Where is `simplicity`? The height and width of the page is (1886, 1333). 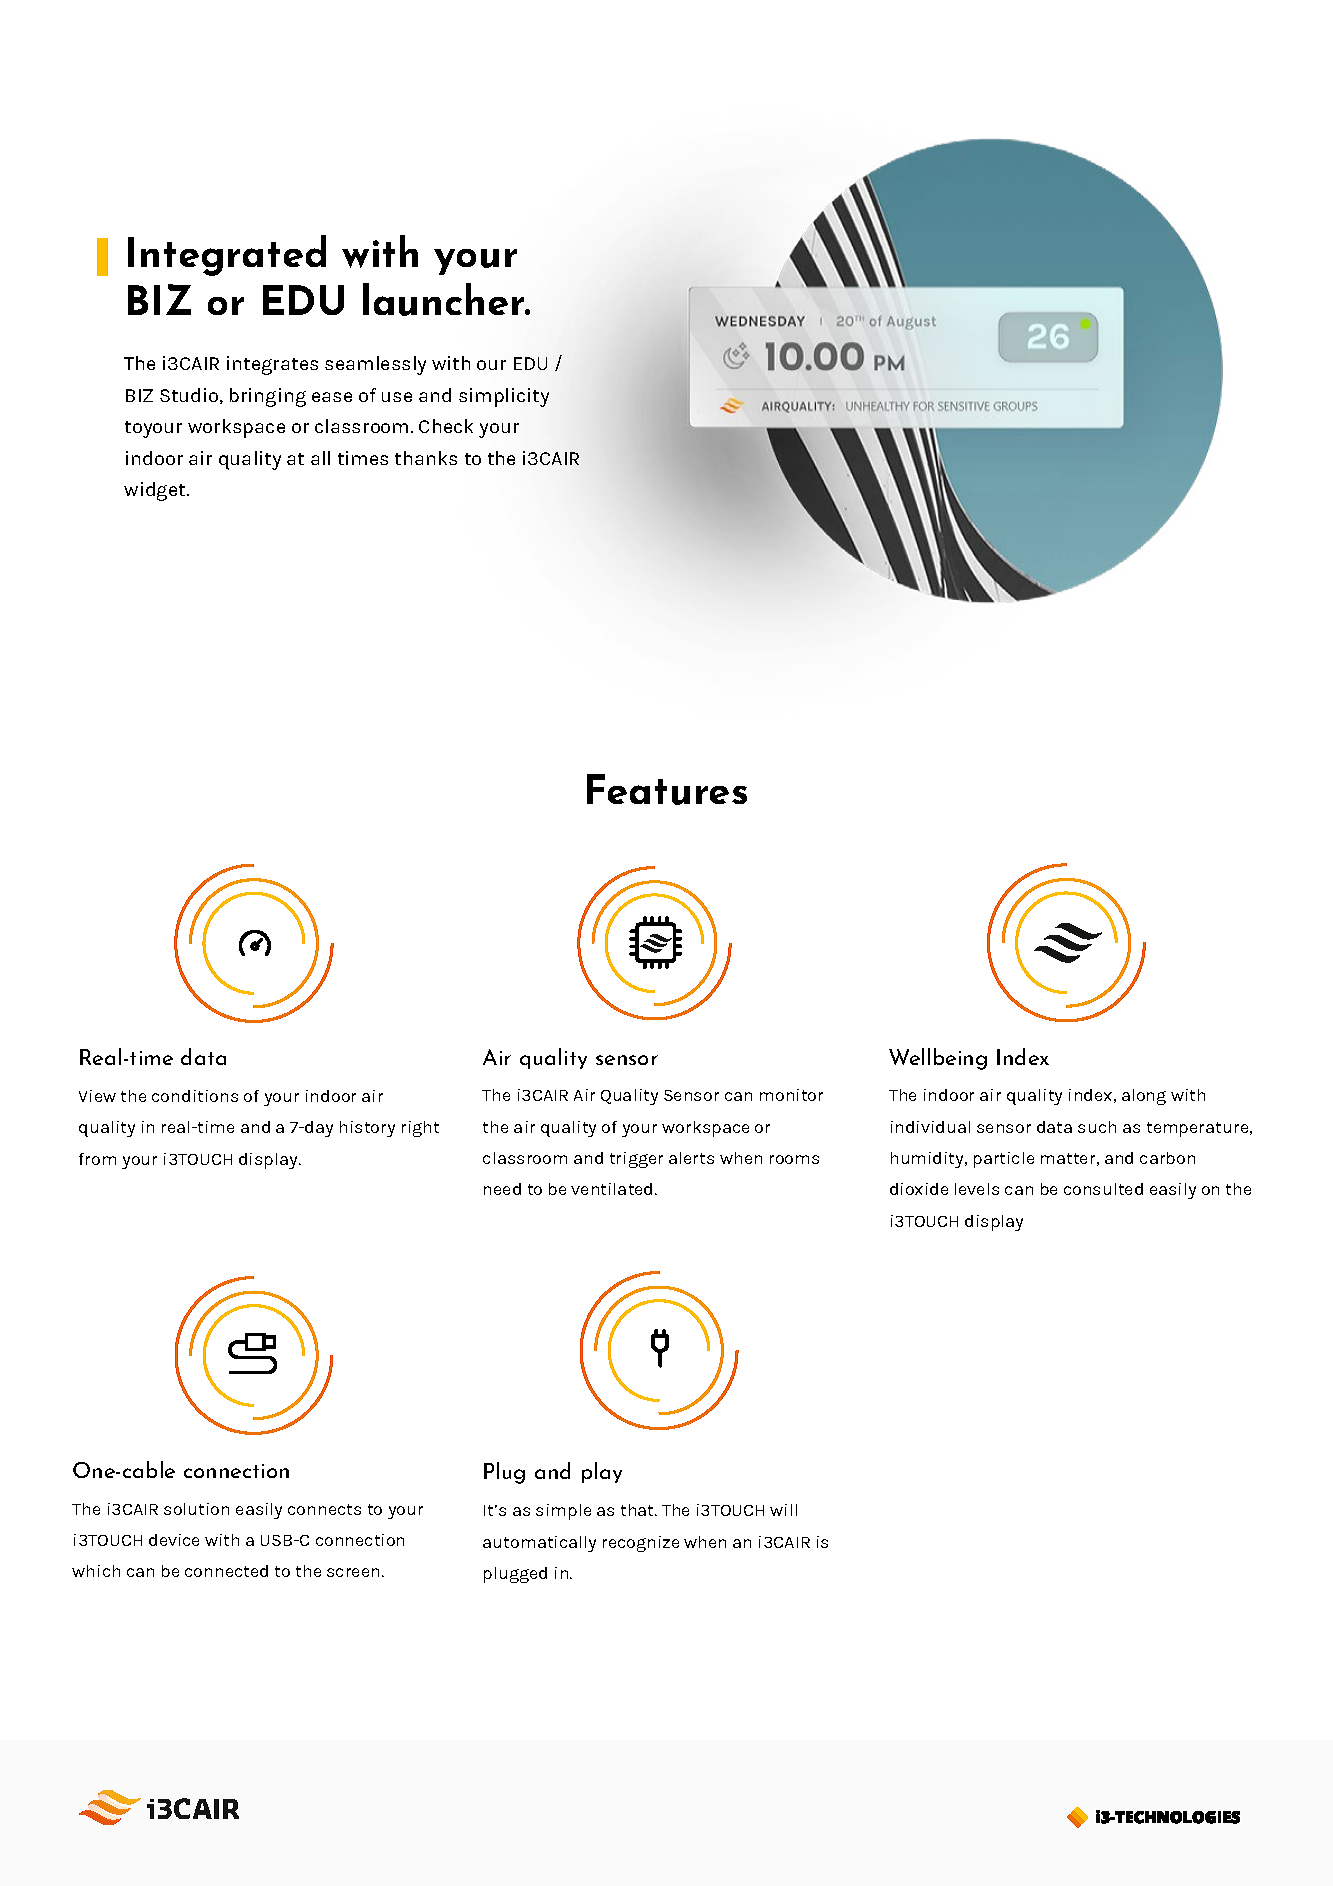 simplicity is located at coordinates (504, 397).
